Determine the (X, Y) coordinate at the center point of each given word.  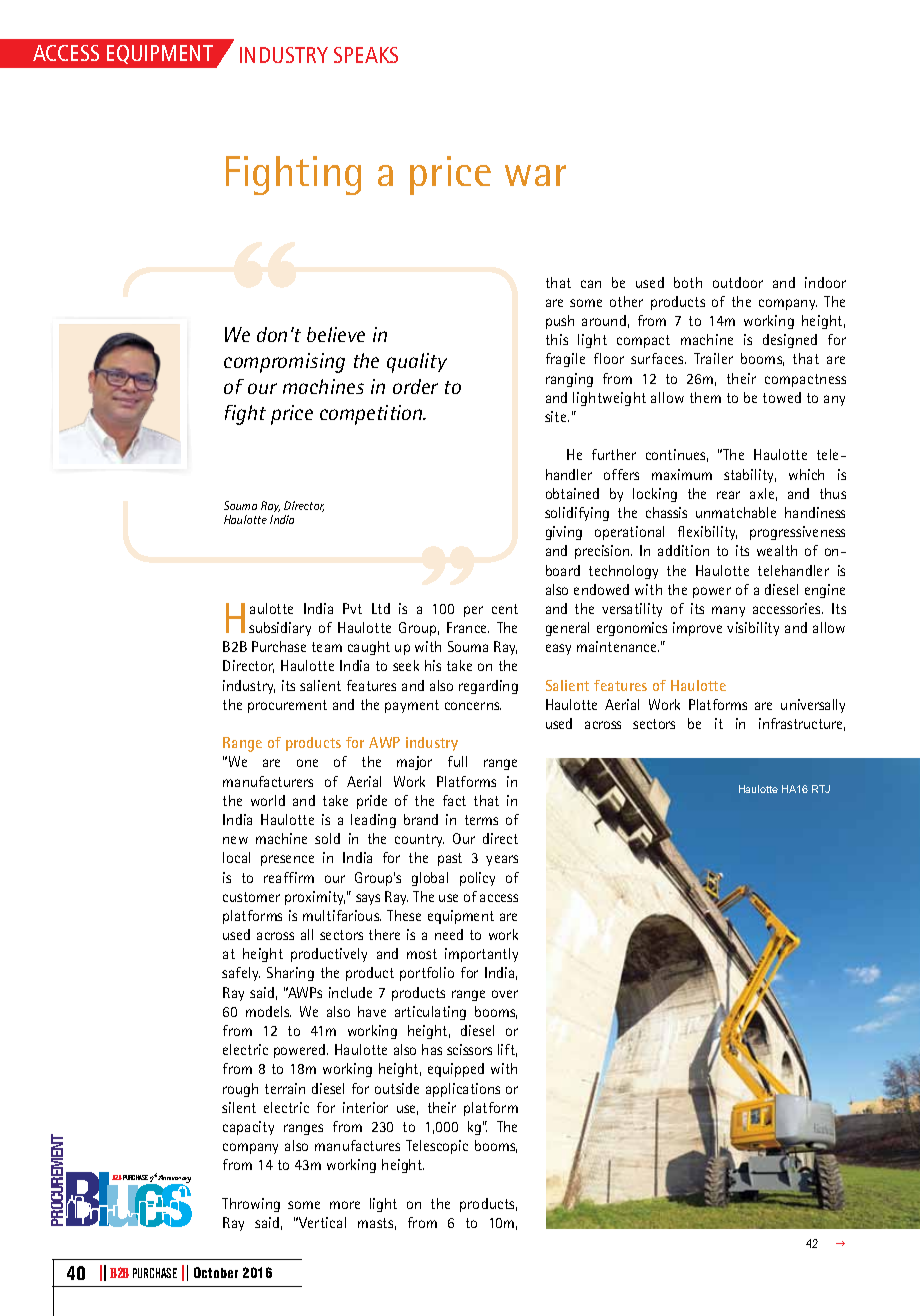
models (268, 1011)
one (307, 763)
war (535, 175)
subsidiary (280, 629)
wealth (777, 550)
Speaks (366, 55)
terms (481, 820)
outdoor (738, 282)
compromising (284, 363)
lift (507, 1050)
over (505, 994)
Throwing (251, 1205)
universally (813, 706)
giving (564, 533)
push (560, 322)
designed (790, 341)
